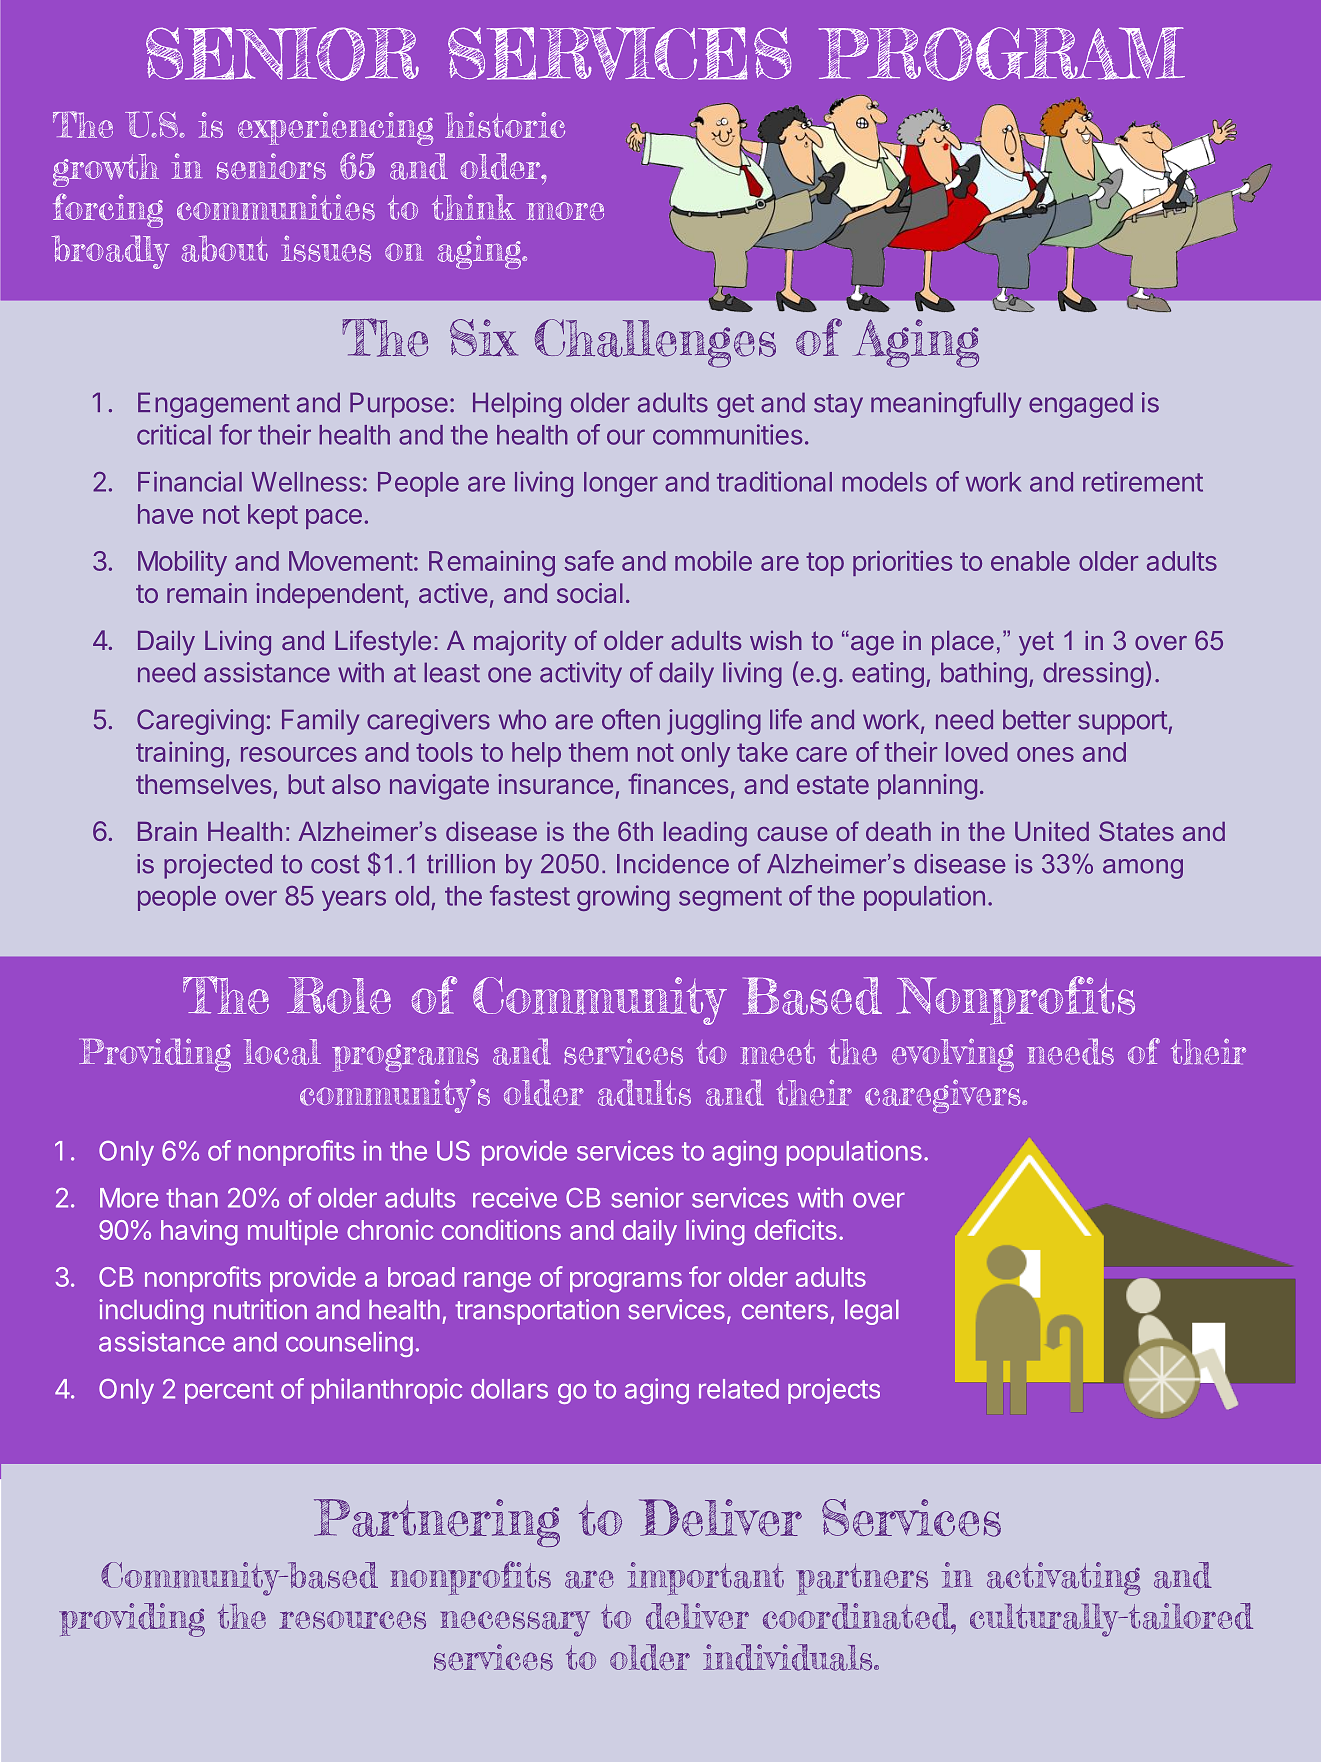 The height and width of the screenshot is (1762, 1321). What do you see at coordinates (1030, 561) in the screenshot?
I see `enable` at bounding box center [1030, 561].
